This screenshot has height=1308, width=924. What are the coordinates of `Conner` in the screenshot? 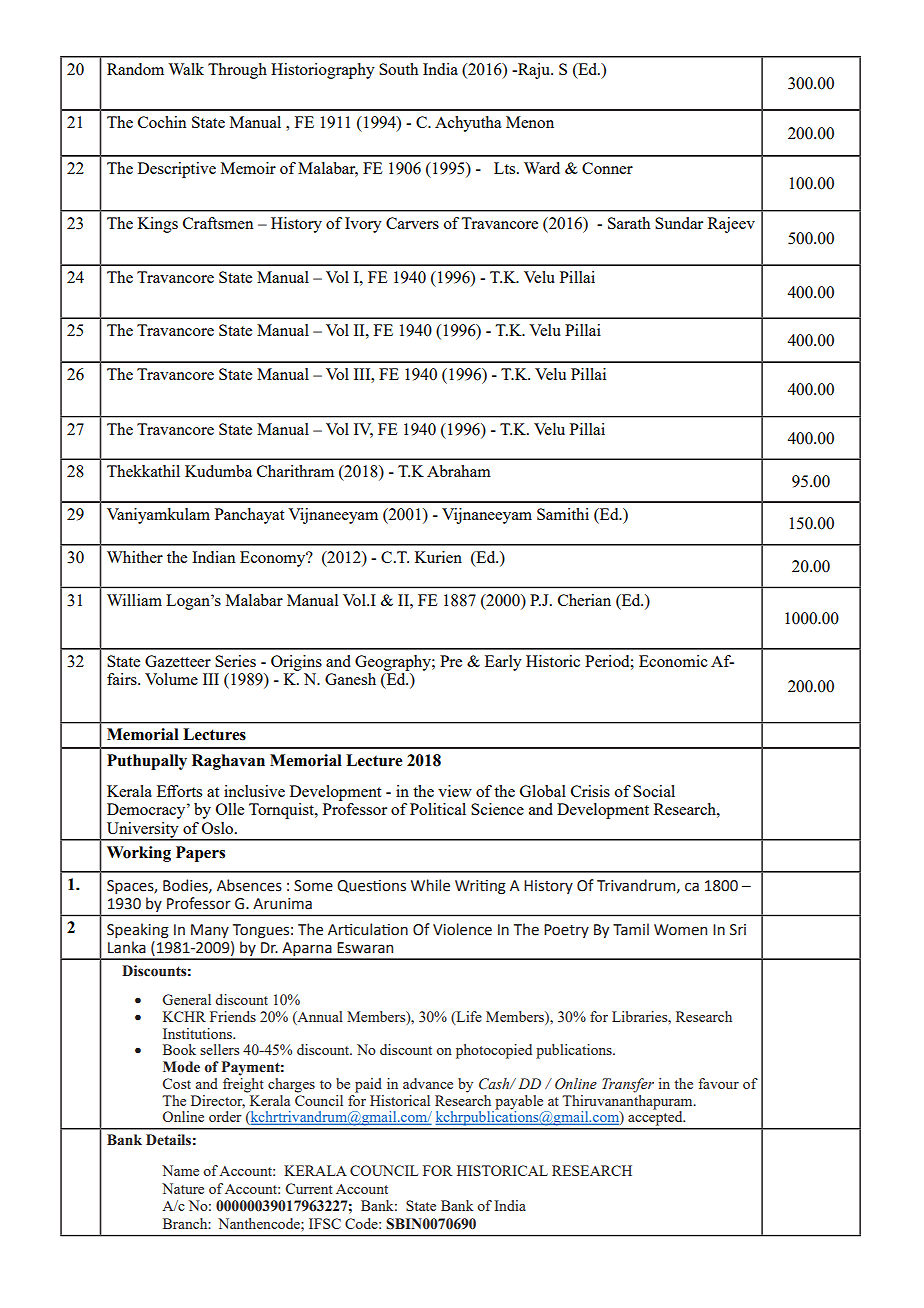 It's located at (607, 168).
